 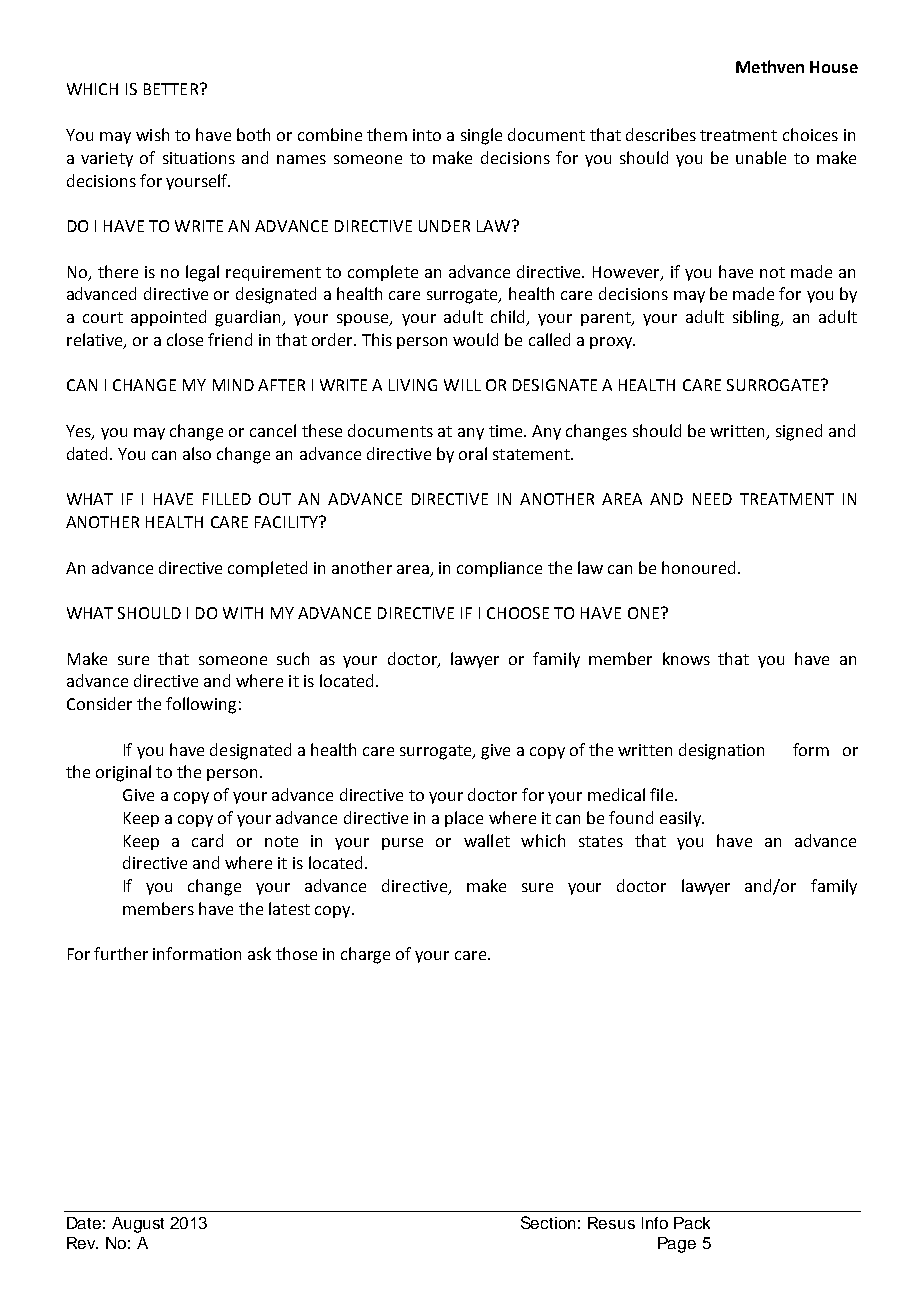 I want to click on BETTER, so click(x=171, y=89).
